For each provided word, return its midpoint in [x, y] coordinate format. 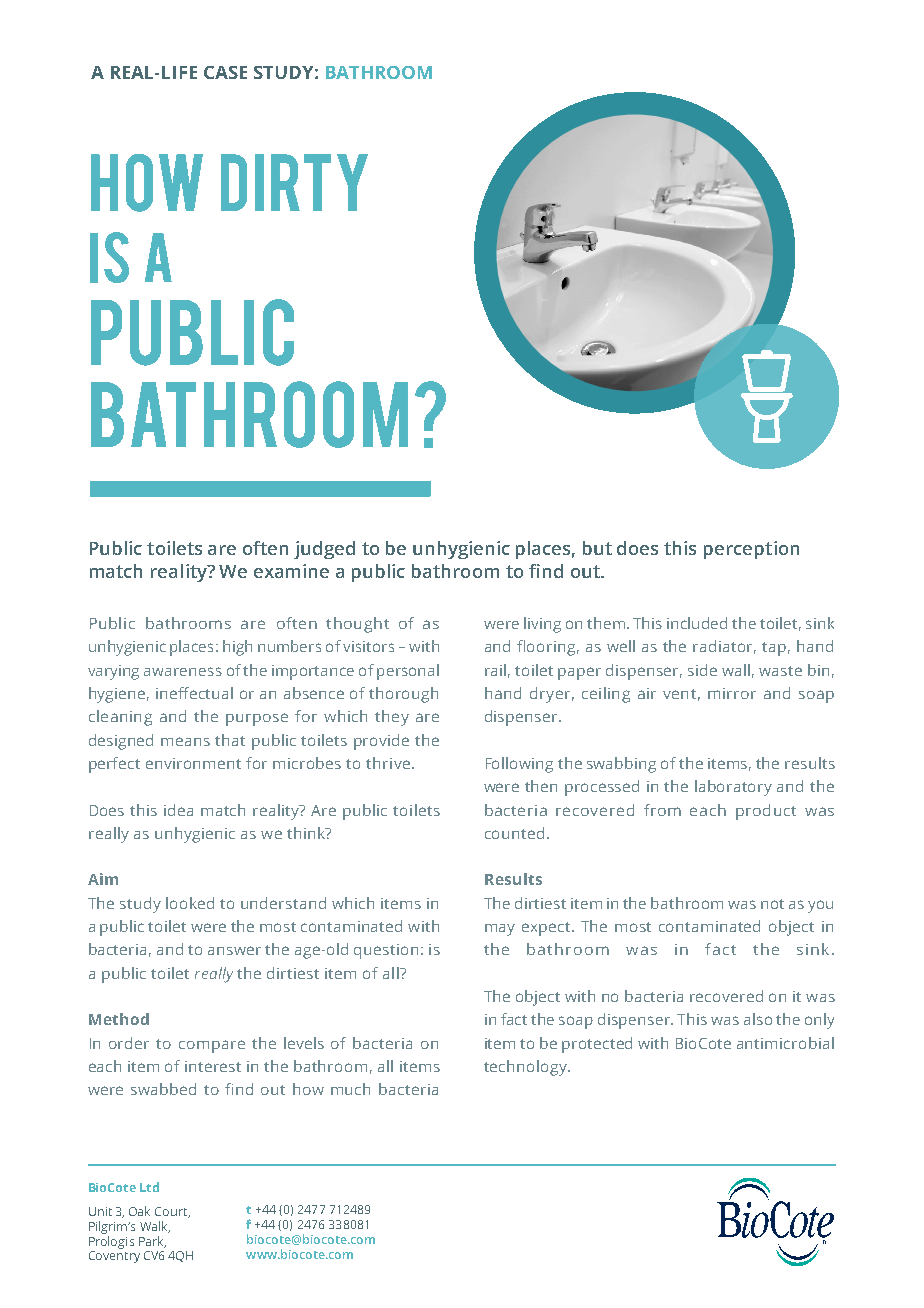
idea [178, 810]
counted [514, 833]
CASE [225, 72]
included [697, 623]
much [350, 1089]
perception [751, 550]
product [766, 812]
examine [291, 571]
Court [172, 1212]
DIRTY [294, 182]
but [597, 548]
